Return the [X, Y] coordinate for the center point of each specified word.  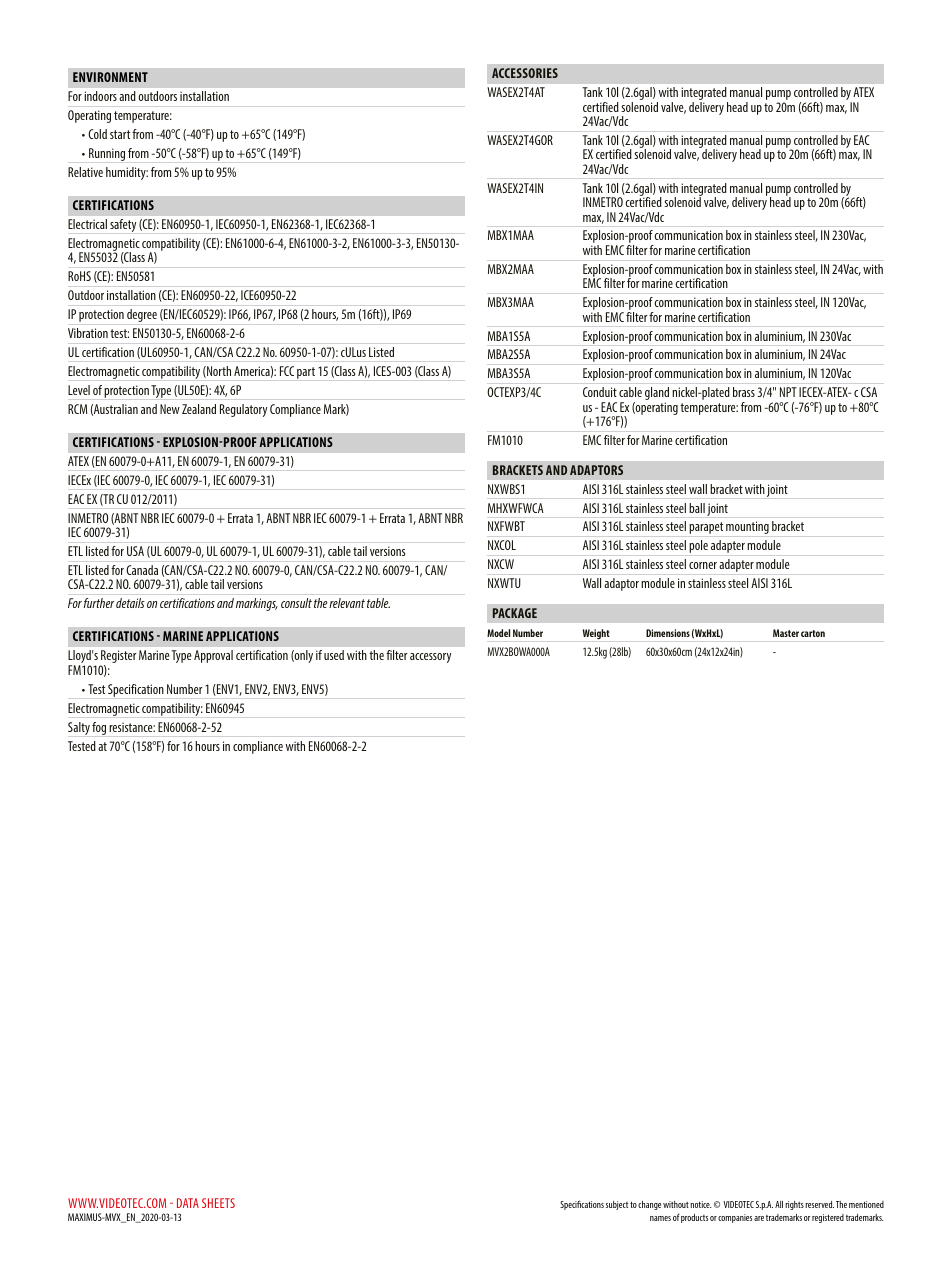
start [120, 134]
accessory [430, 658]
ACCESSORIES [525, 73]
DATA [188, 1203]
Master [786, 633]
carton [813, 633]
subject [617, 1205]
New [170, 409]
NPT [788, 392]
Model [498, 633]
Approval [213, 656]
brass [744, 392]
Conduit [600, 392]
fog [99, 728]
